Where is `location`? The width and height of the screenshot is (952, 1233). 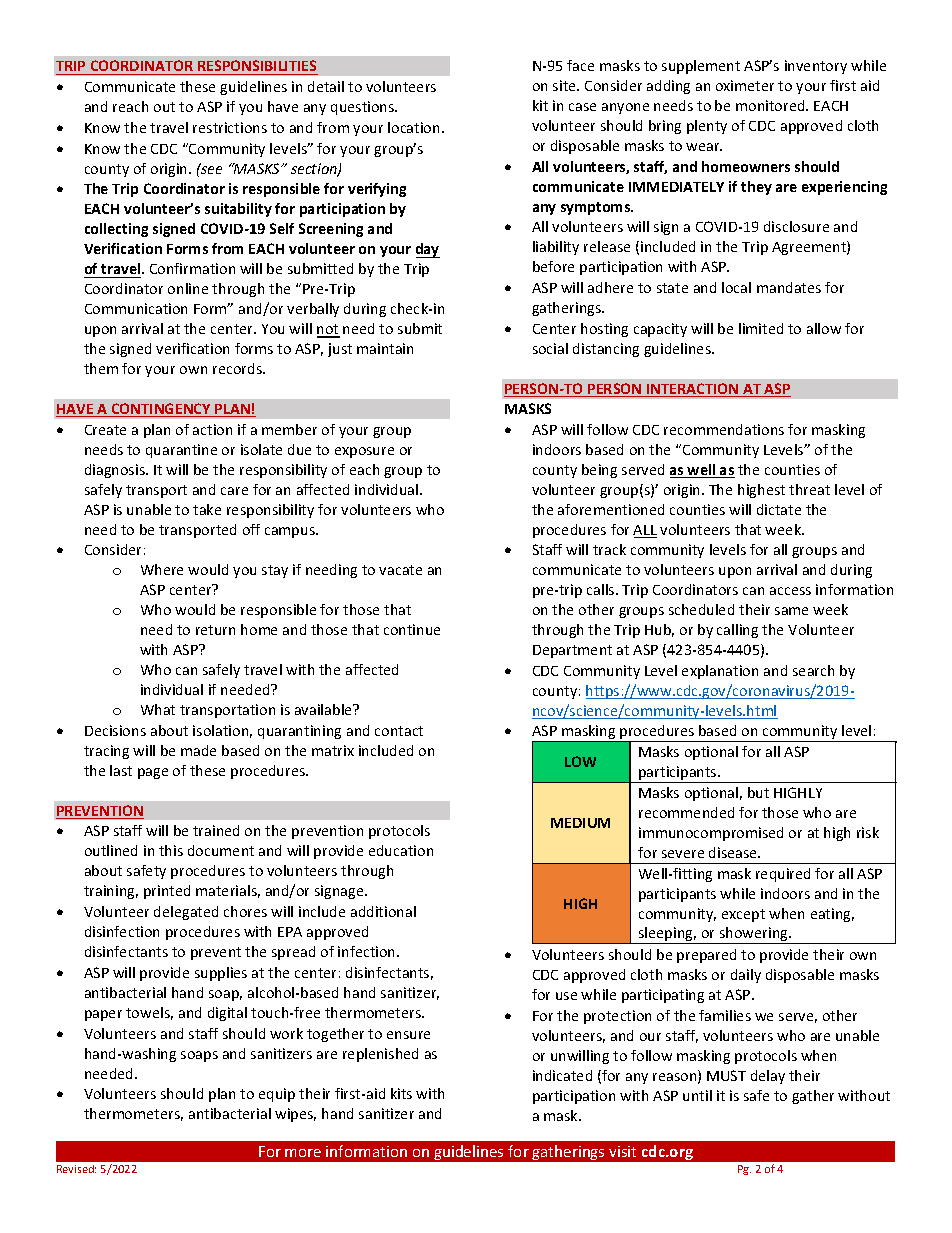 location is located at coordinates (413, 127).
